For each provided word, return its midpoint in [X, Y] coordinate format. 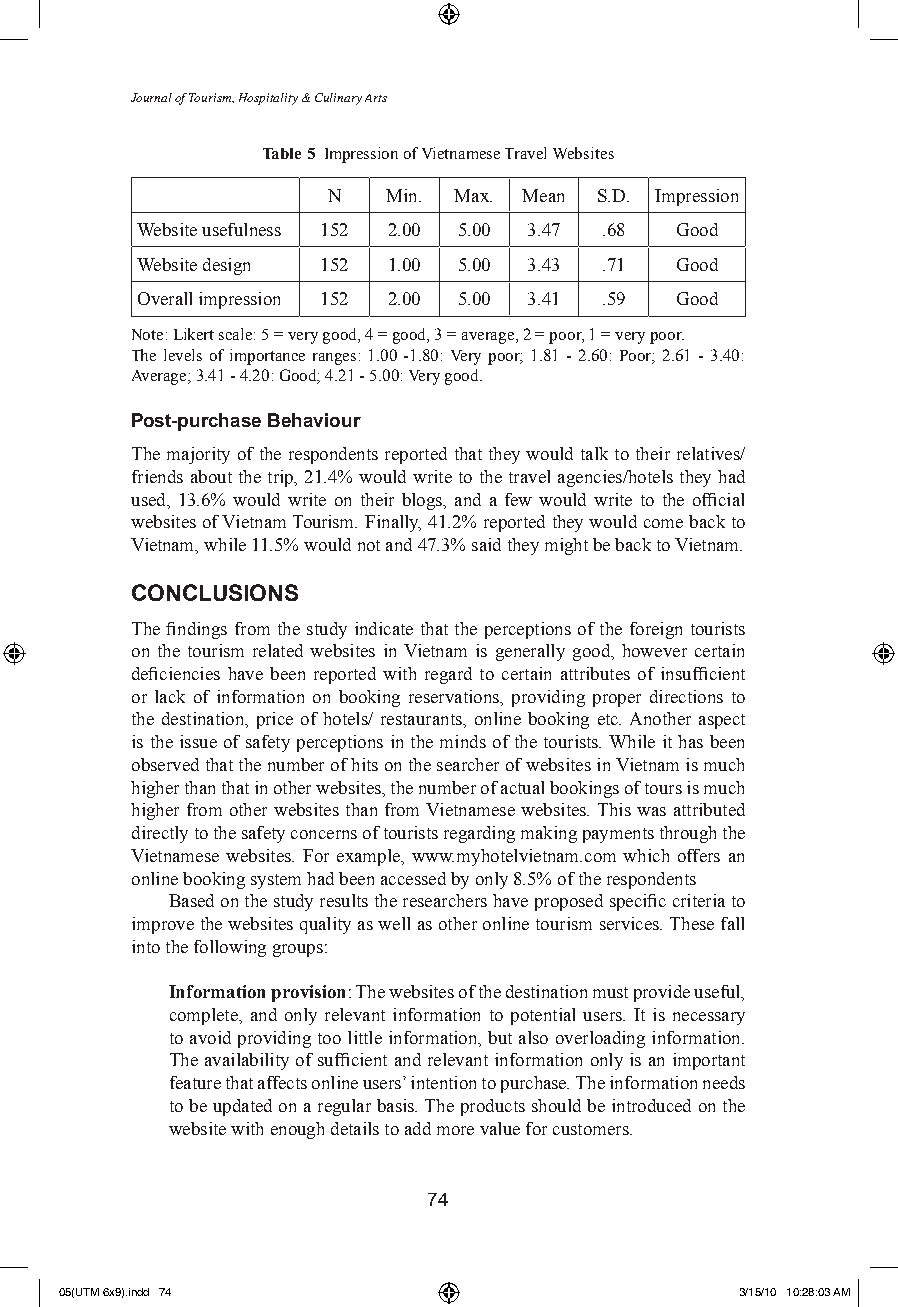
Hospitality [268, 99]
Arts [376, 98]
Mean [543, 195]
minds [463, 741]
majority [198, 455]
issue [198, 741]
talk [594, 453]
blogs [423, 501]
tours [663, 788]
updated [242, 1107]
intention [443, 1082]
